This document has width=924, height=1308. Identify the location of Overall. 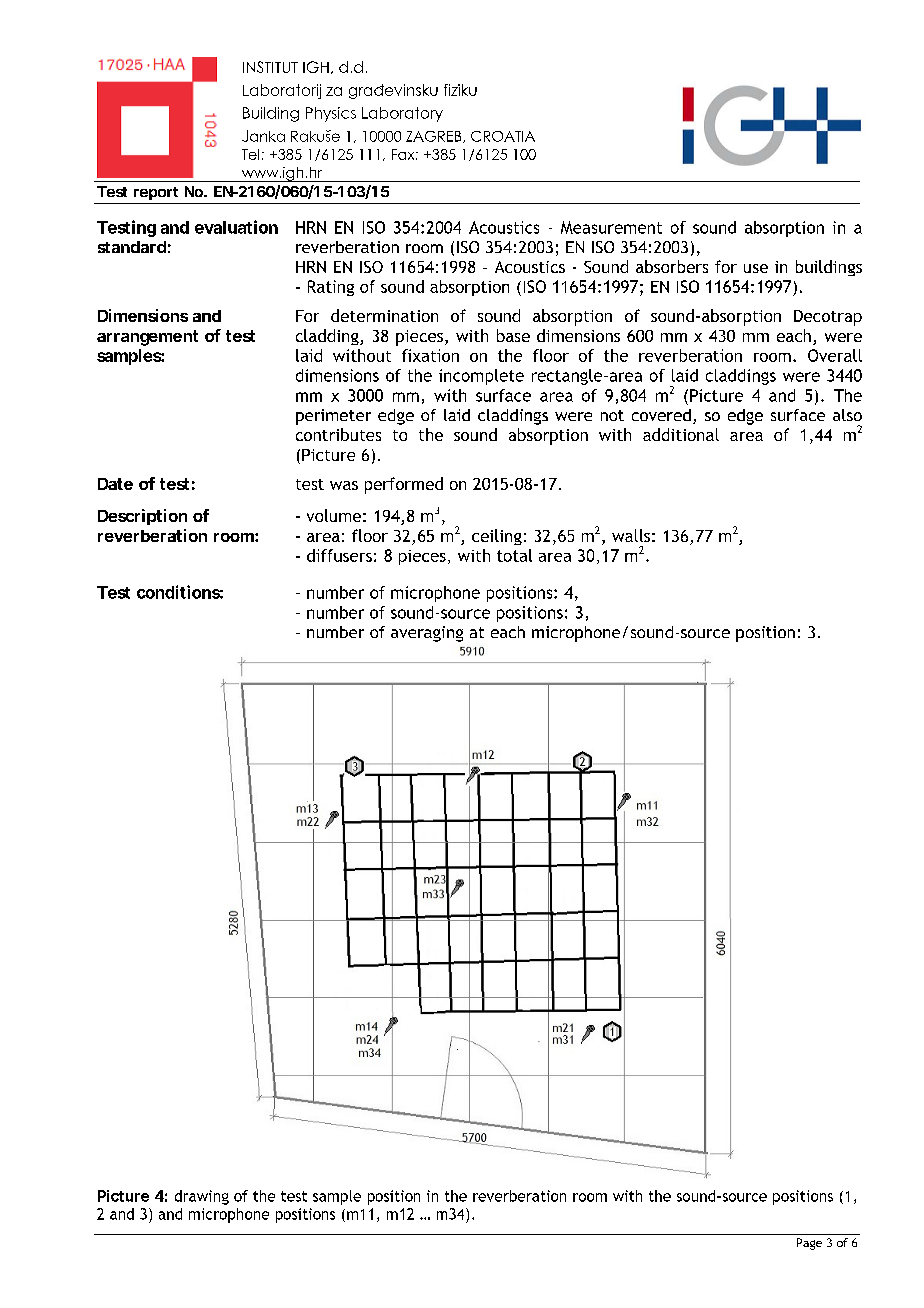
(835, 355).
